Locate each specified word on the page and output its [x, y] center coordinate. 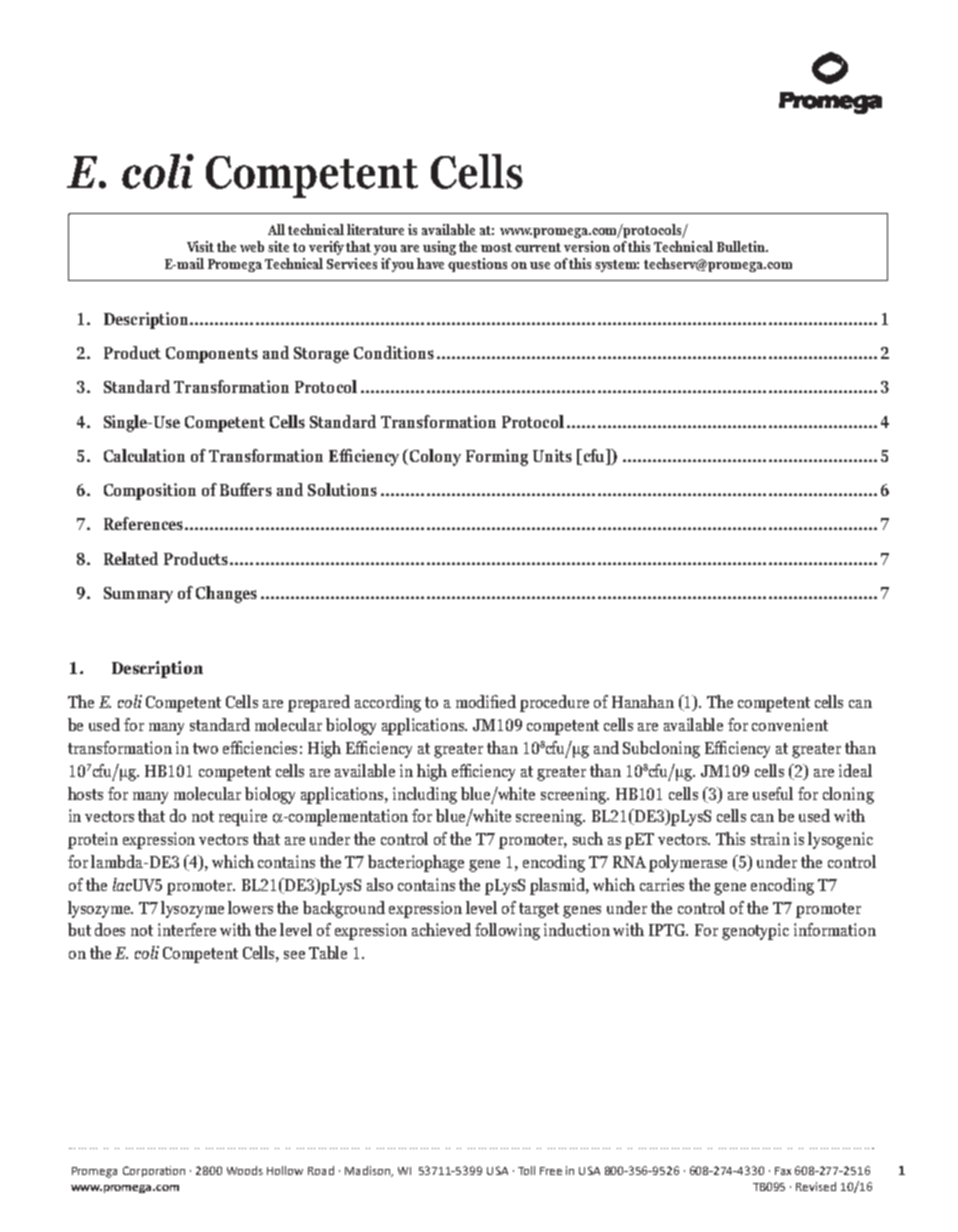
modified [486, 701]
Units [552, 455]
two [205, 748]
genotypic [755, 931]
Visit [200, 246]
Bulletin [742, 246]
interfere [187, 929]
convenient [790, 724]
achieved [441, 929]
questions [477, 265]
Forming [497, 457]
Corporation [154, 1171]
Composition [150, 491]
